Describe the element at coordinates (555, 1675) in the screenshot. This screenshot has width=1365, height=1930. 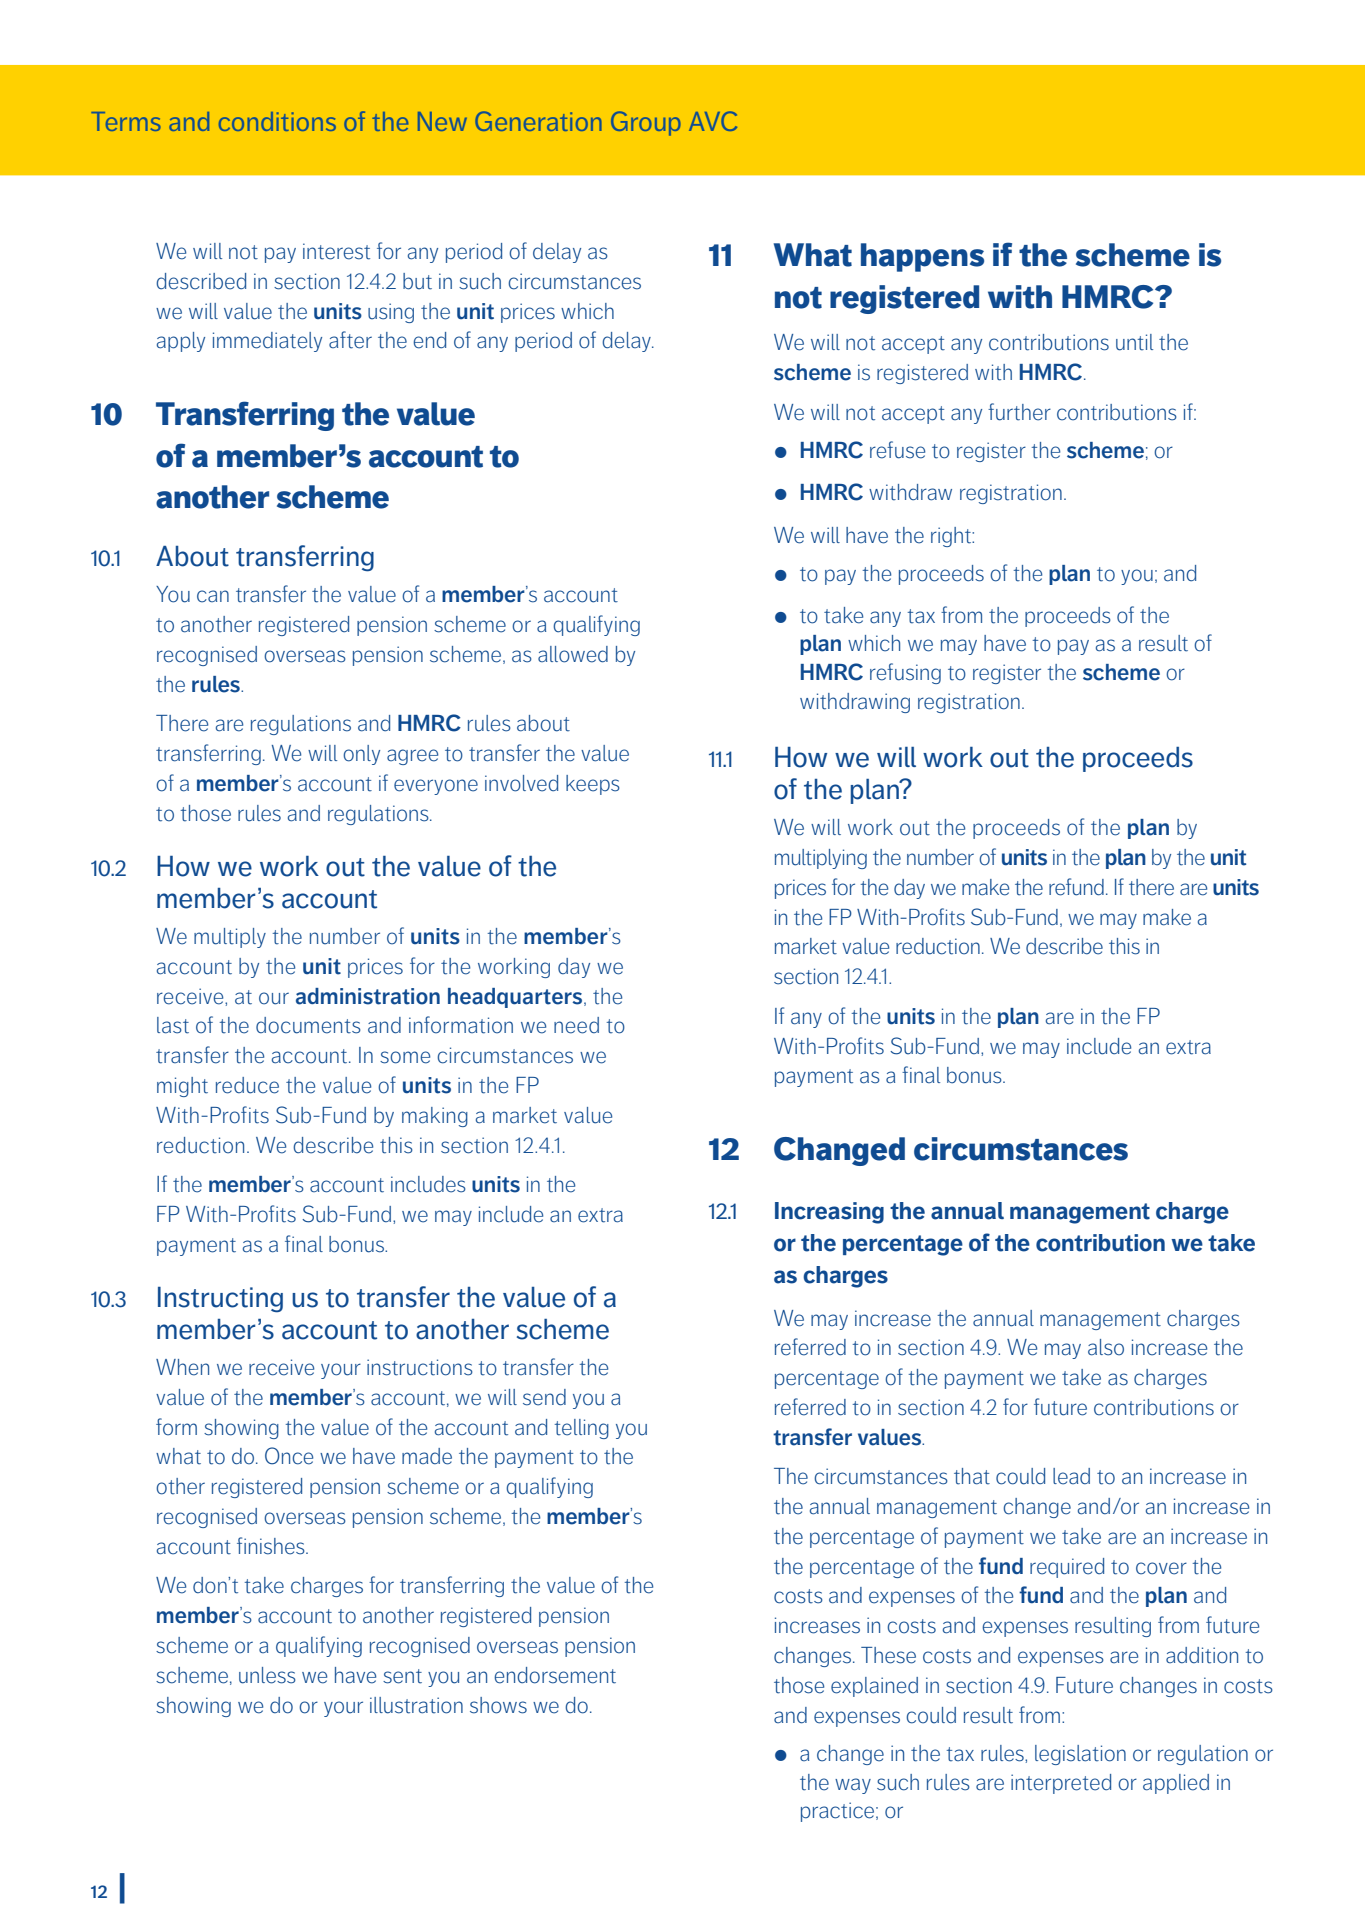
I see `endorsement` at that location.
